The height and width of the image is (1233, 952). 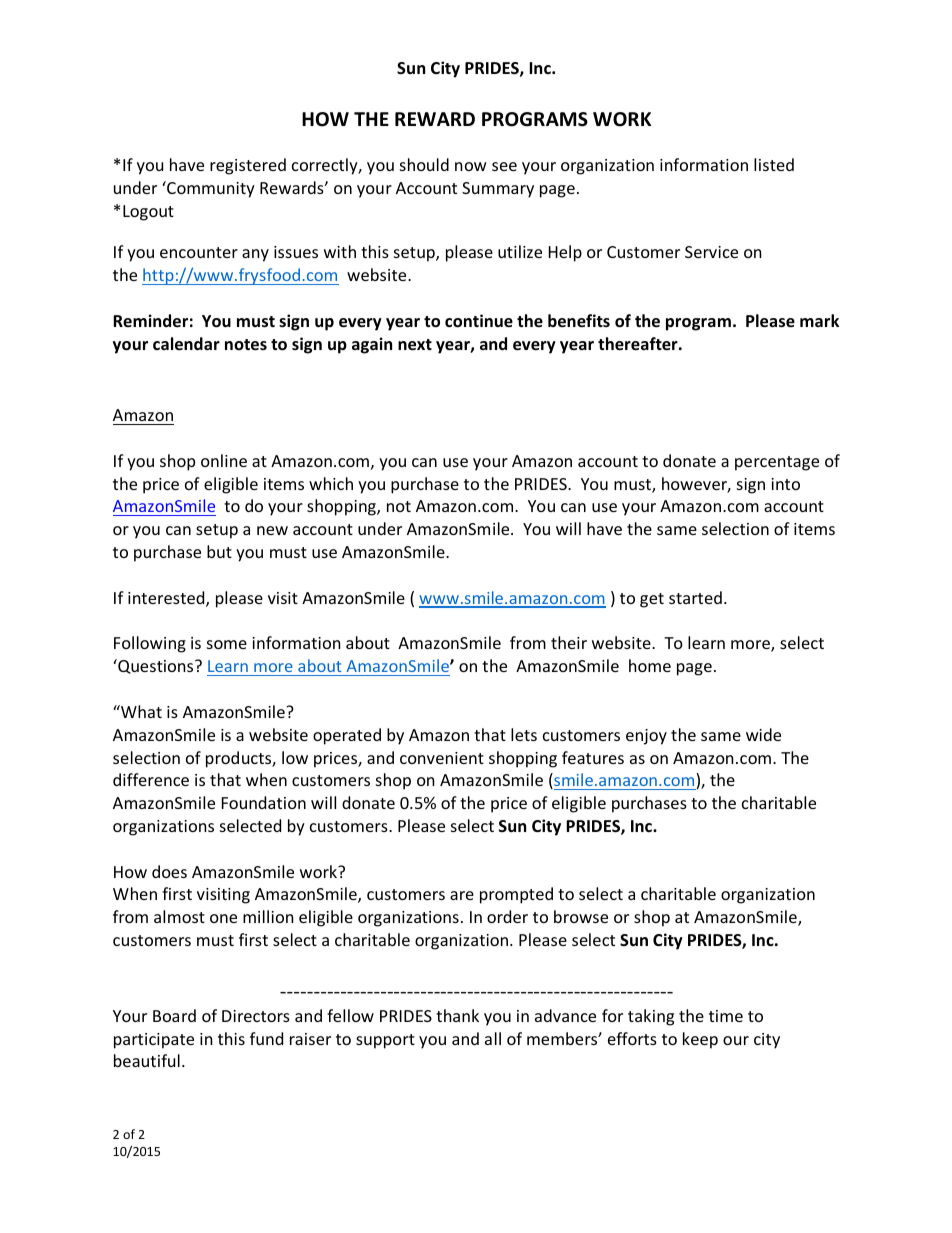 I want to click on mark, so click(x=819, y=320).
